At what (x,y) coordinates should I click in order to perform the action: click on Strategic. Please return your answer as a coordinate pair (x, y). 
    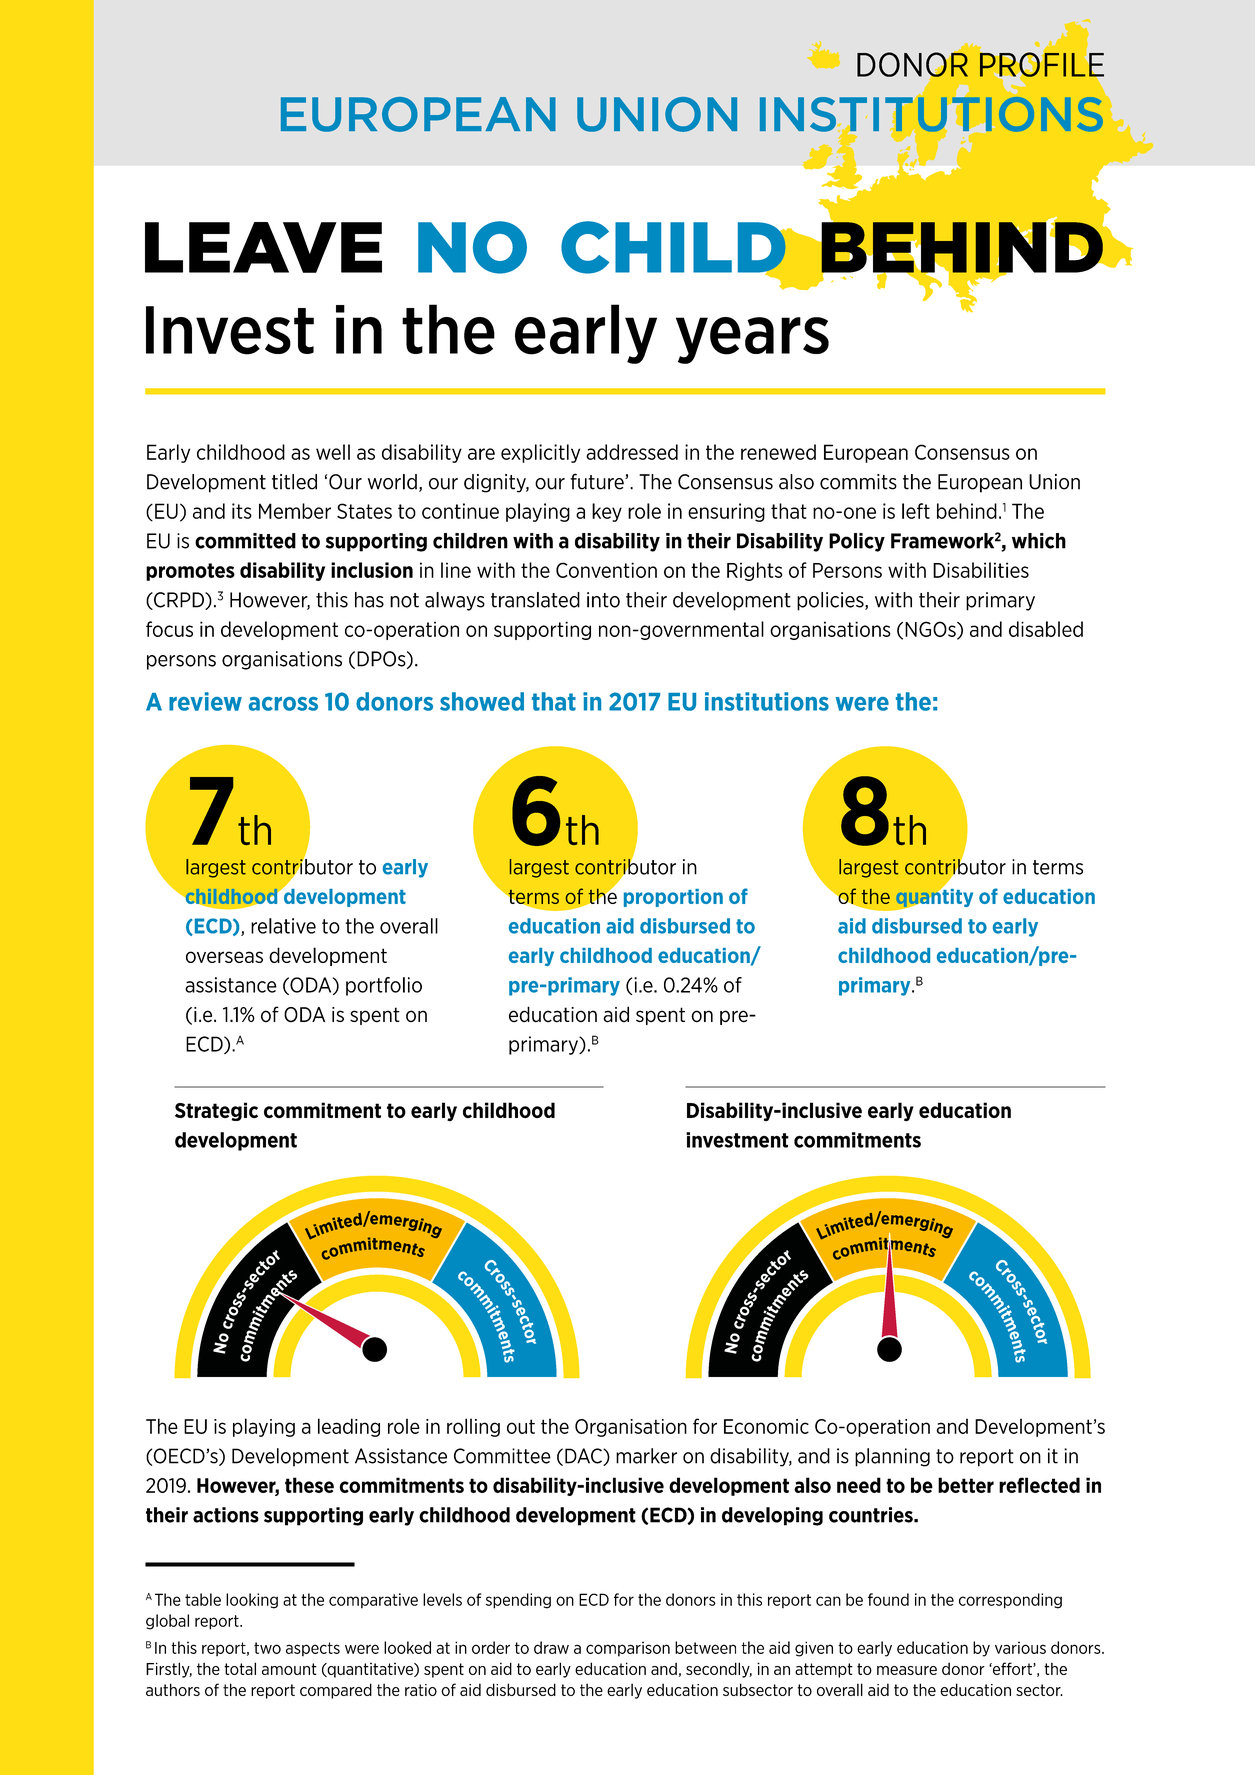
    Looking at the image, I should click on (216, 1111).
